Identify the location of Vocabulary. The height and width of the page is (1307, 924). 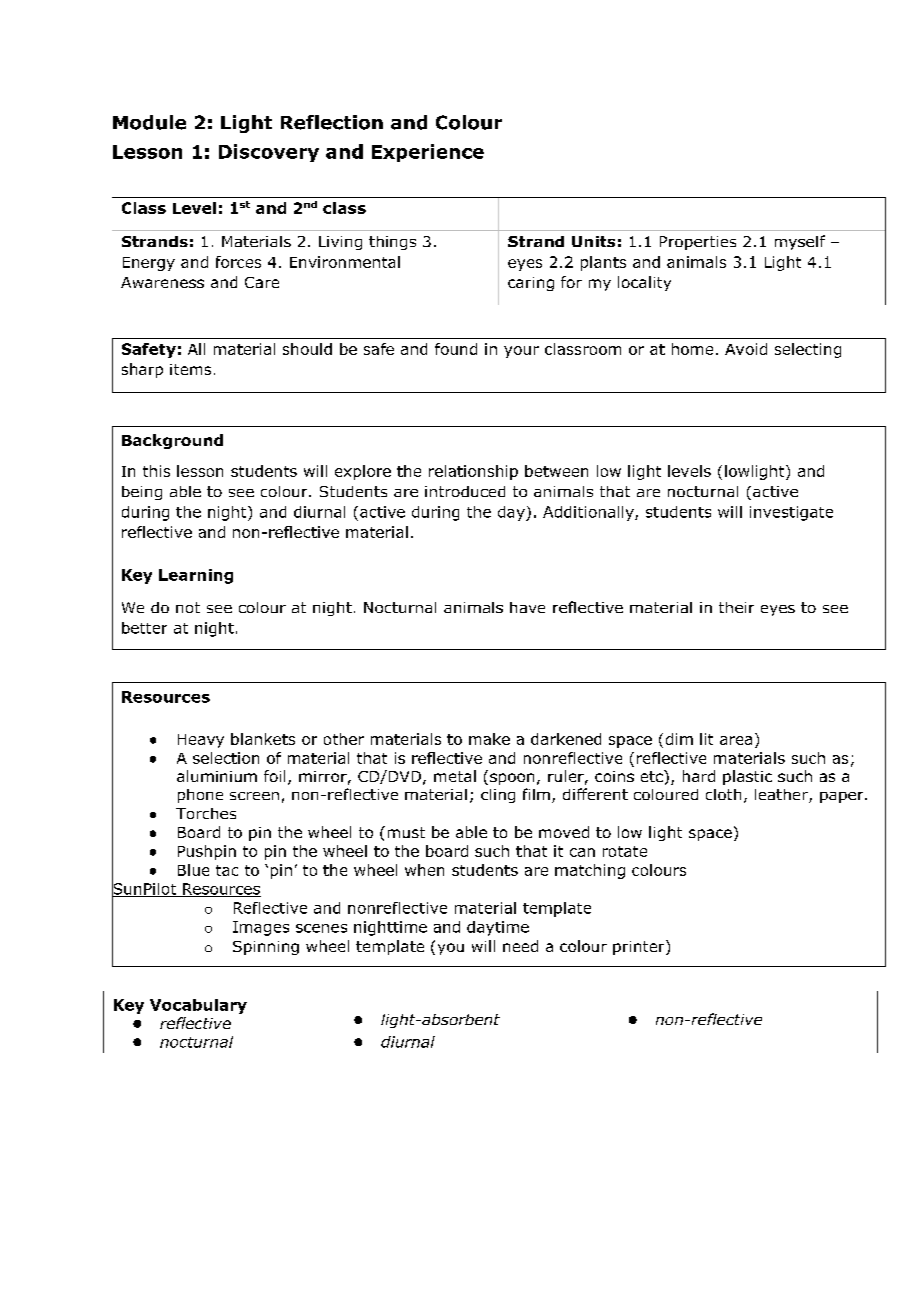
(198, 1006).
